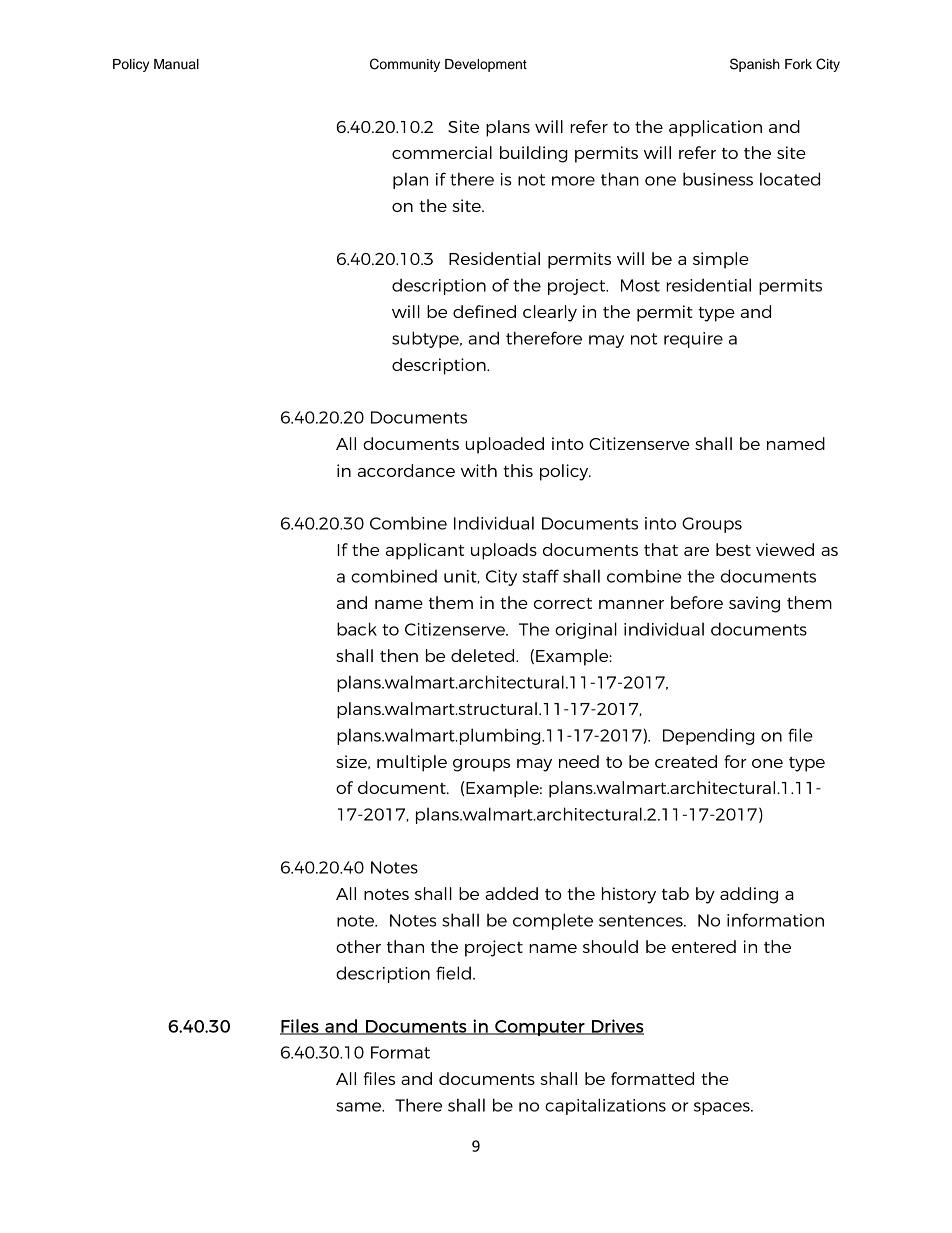 This document has height=1233, width=952. What do you see at coordinates (360, 1107) in the document?
I see `same` at bounding box center [360, 1107].
